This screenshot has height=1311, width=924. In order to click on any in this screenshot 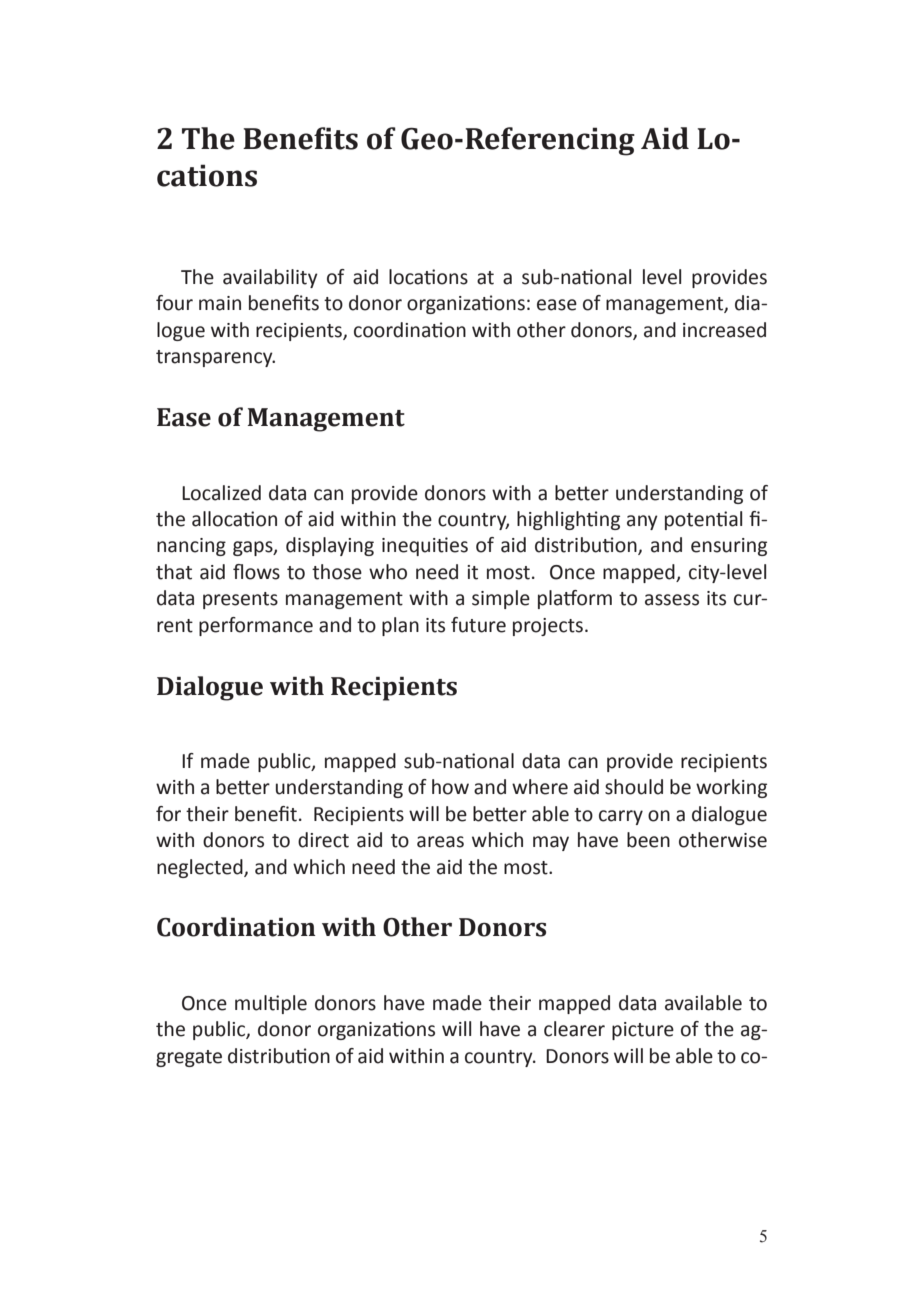, I will do `click(642, 522)`.
